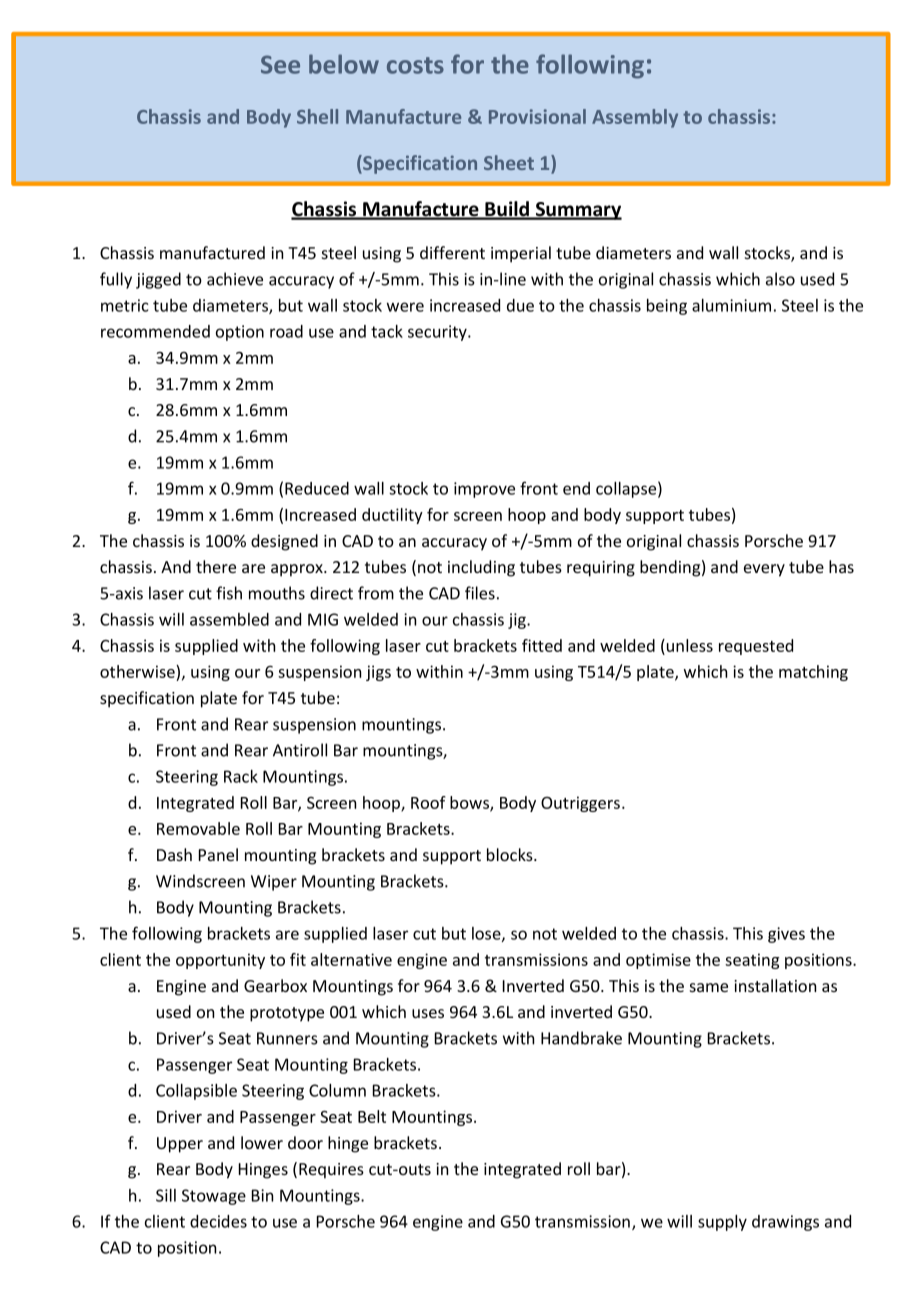 This document has width=924, height=1308. I want to click on See, so click(280, 64).
